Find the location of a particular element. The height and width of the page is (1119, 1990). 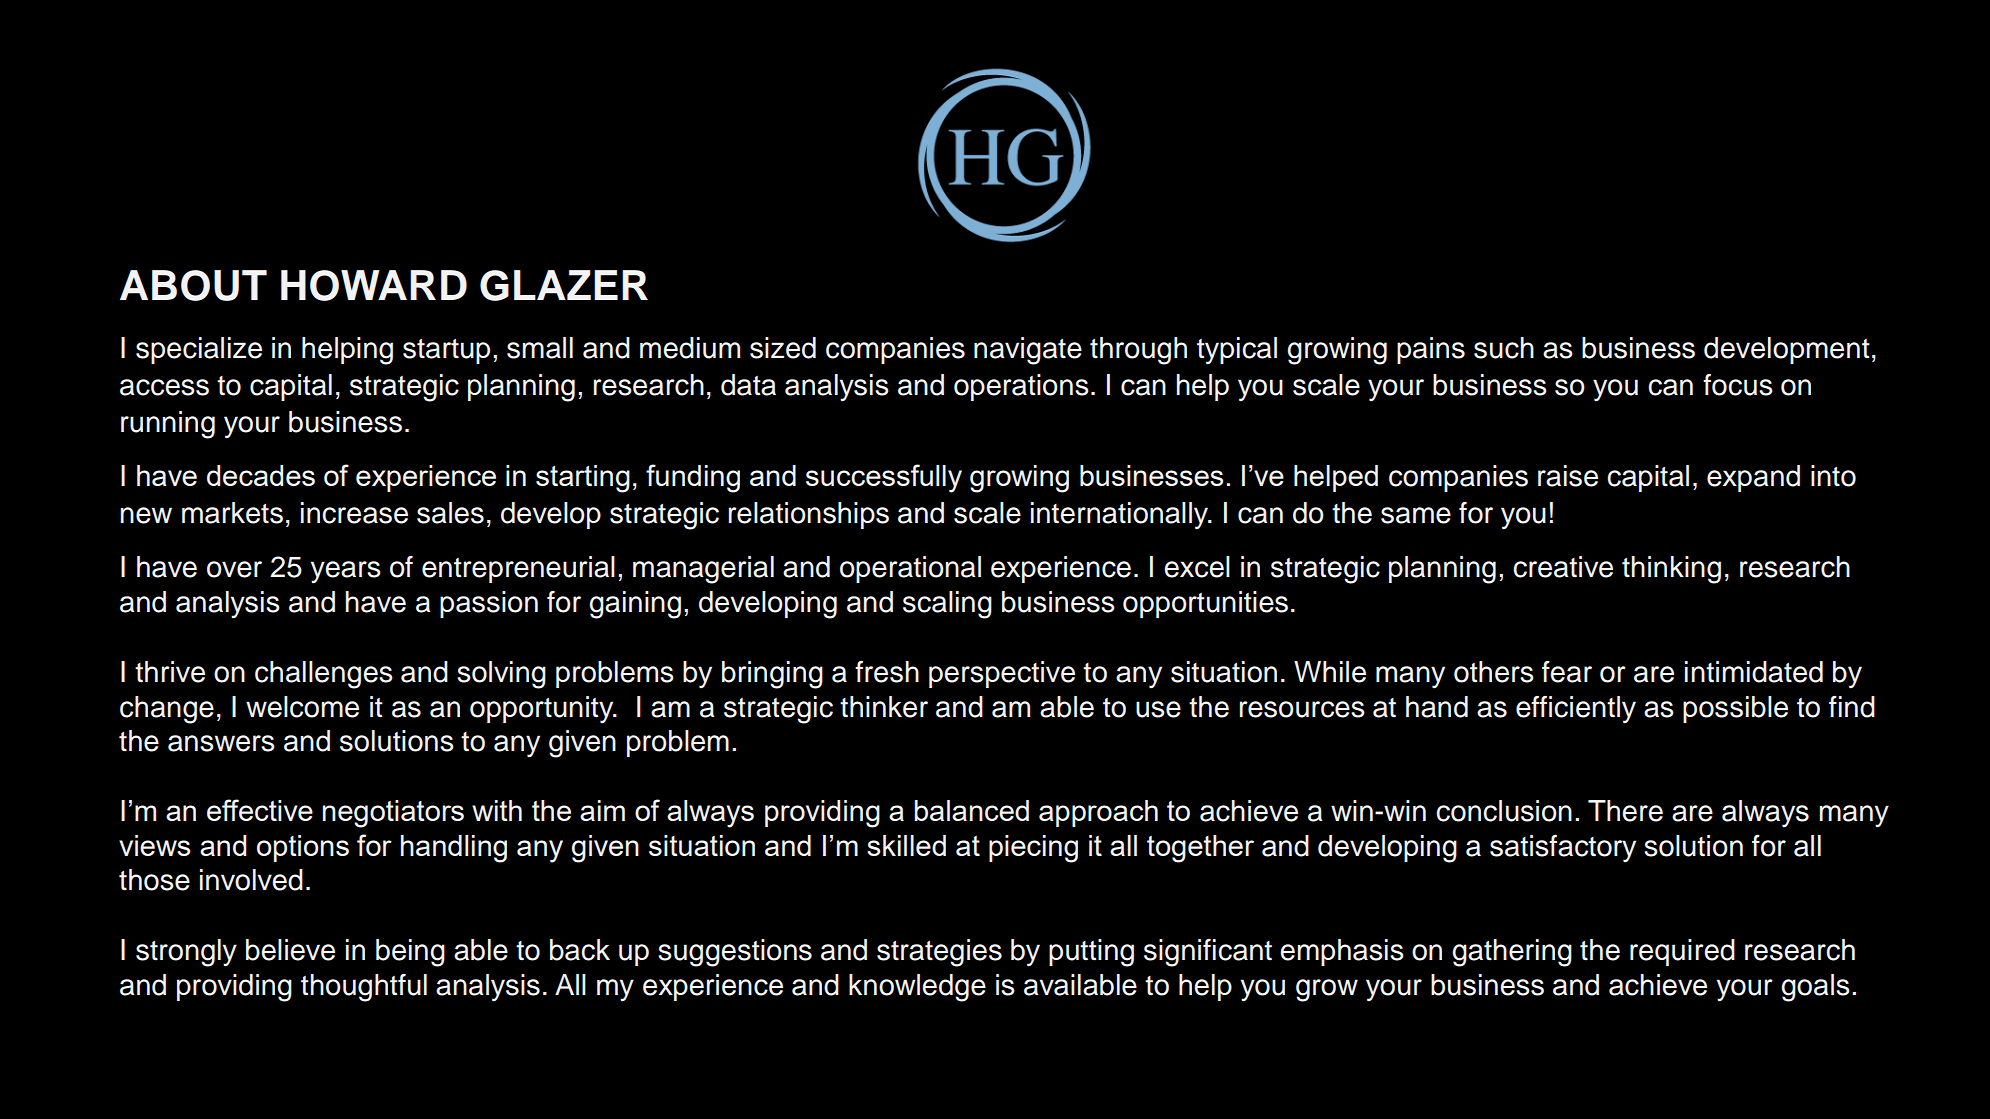

welcome is located at coordinates (302, 707).
